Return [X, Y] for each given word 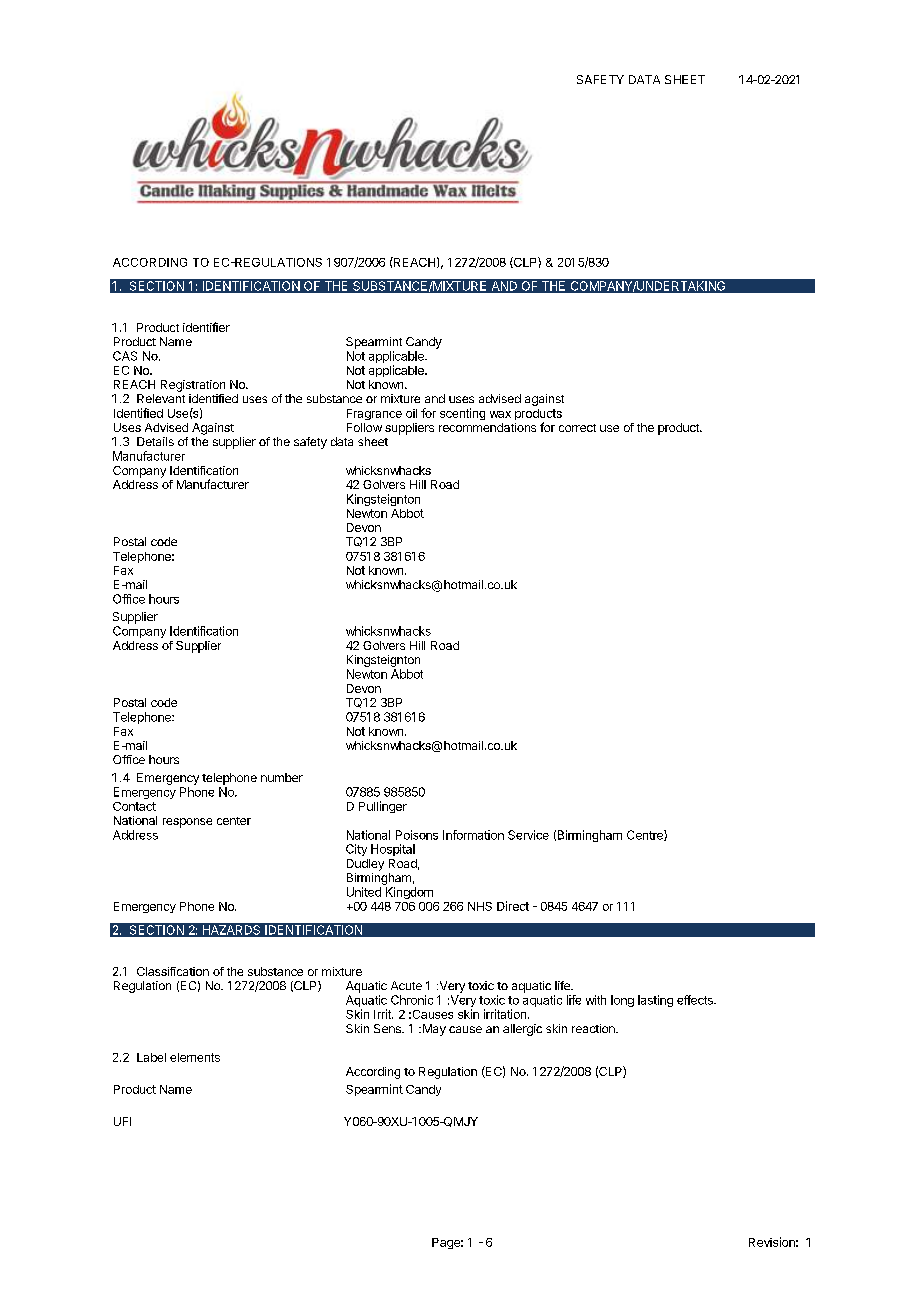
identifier [206, 327]
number [282, 777]
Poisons [417, 835]
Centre [646, 835]
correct [577, 428]
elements [195, 1057]
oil [411, 413]
